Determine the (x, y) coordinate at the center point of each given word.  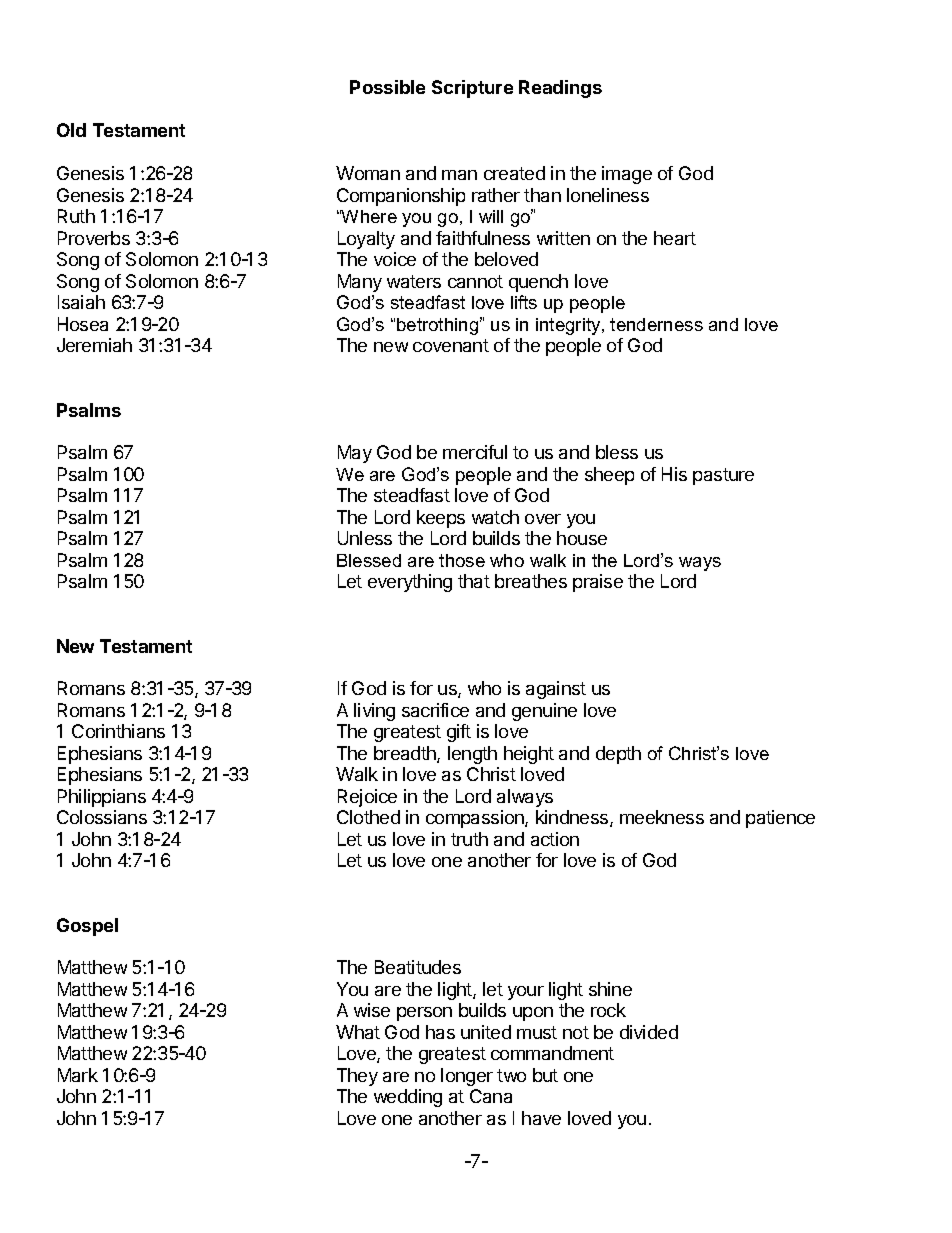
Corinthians (118, 731)
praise (598, 583)
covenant (451, 345)
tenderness (656, 324)
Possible (387, 87)
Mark (78, 1075)
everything (410, 583)
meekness (662, 817)
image (627, 175)
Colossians (102, 817)
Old (71, 130)
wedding (408, 1098)
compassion (476, 819)
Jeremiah (94, 345)
